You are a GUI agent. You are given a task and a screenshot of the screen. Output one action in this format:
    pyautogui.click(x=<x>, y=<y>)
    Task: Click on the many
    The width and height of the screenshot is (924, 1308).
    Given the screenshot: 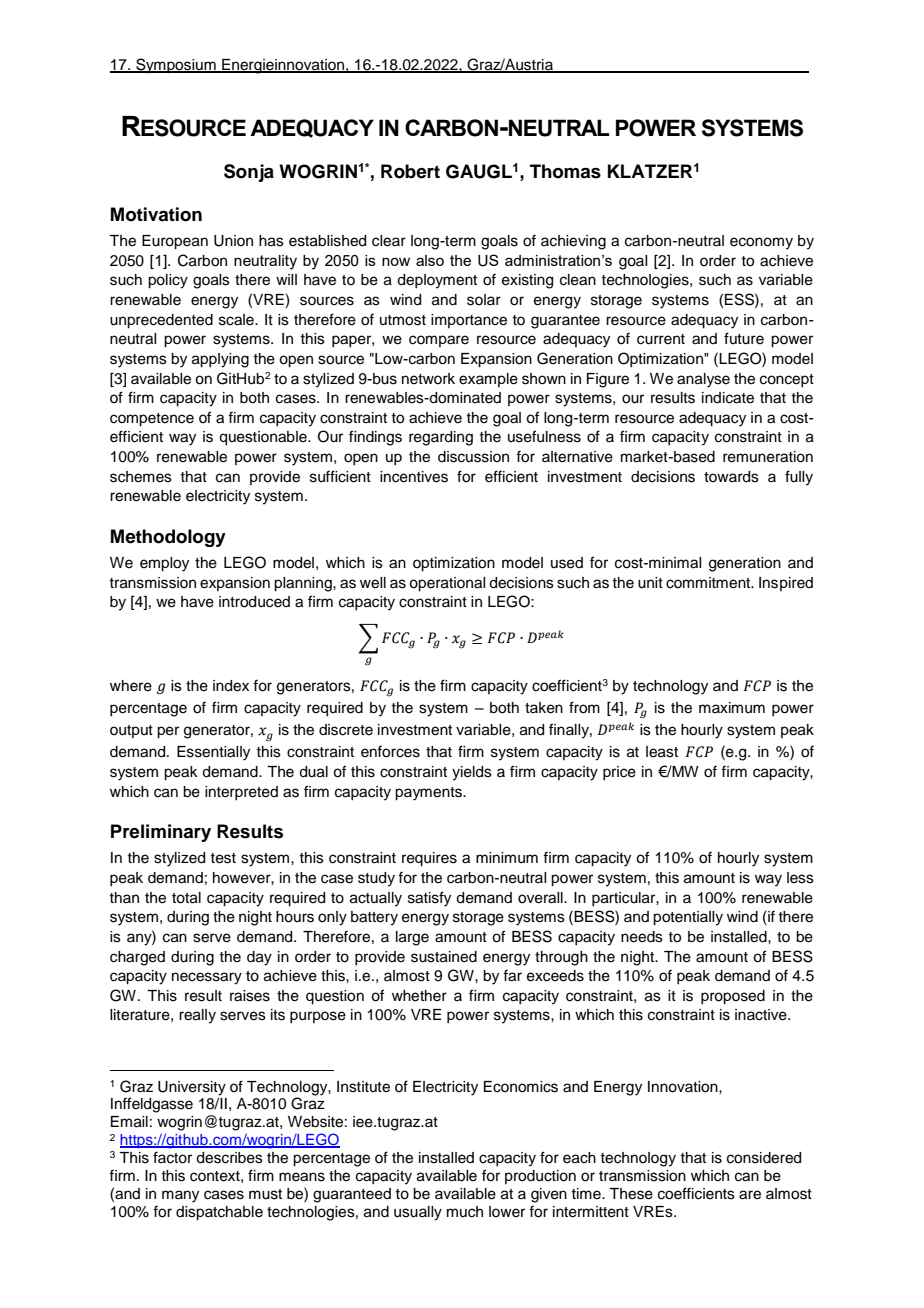 What is the action you would take?
    pyautogui.click(x=180, y=1196)
